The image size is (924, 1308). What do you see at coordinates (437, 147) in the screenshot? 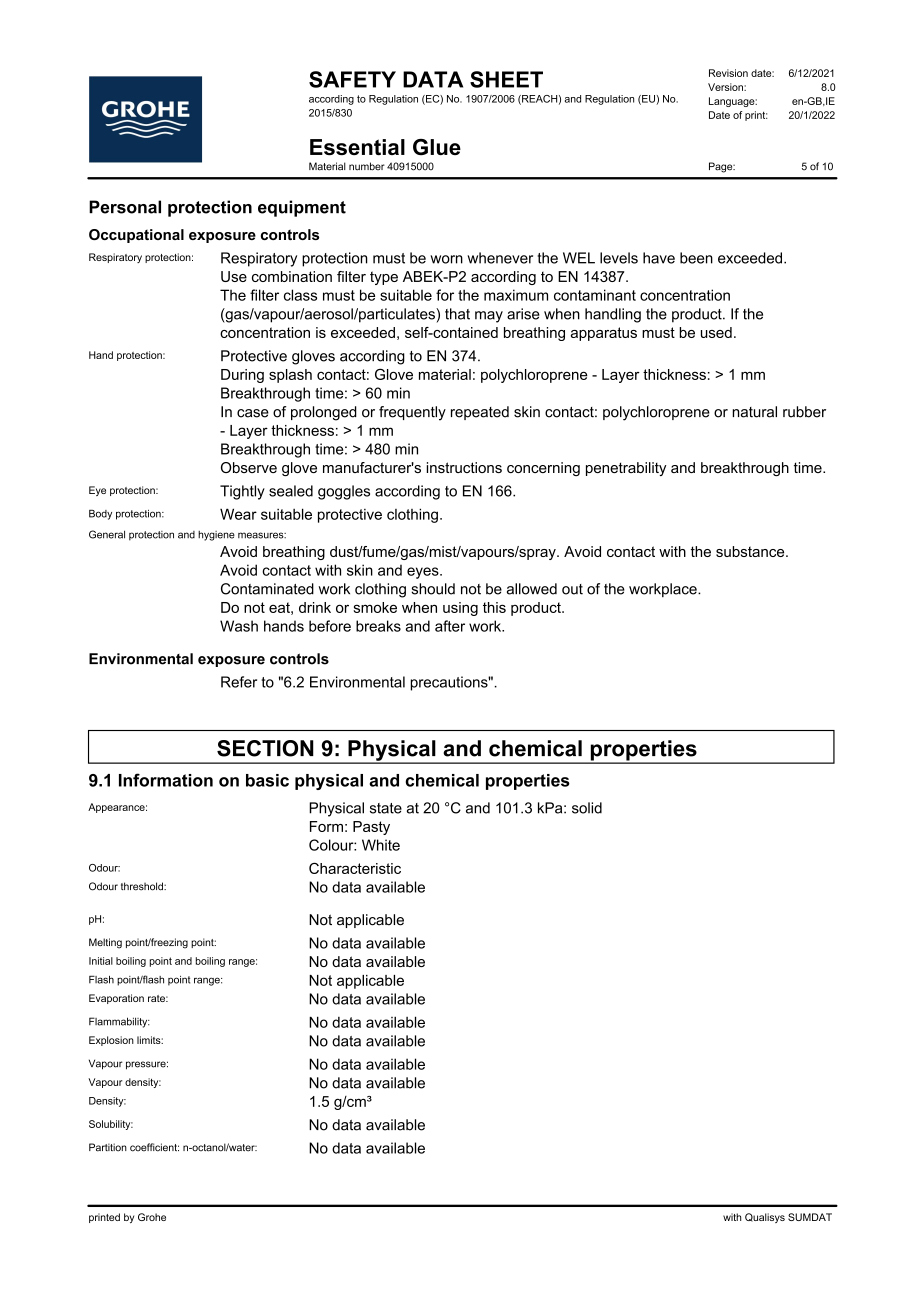
I see `Glue` at bounding box center [437, 147].
